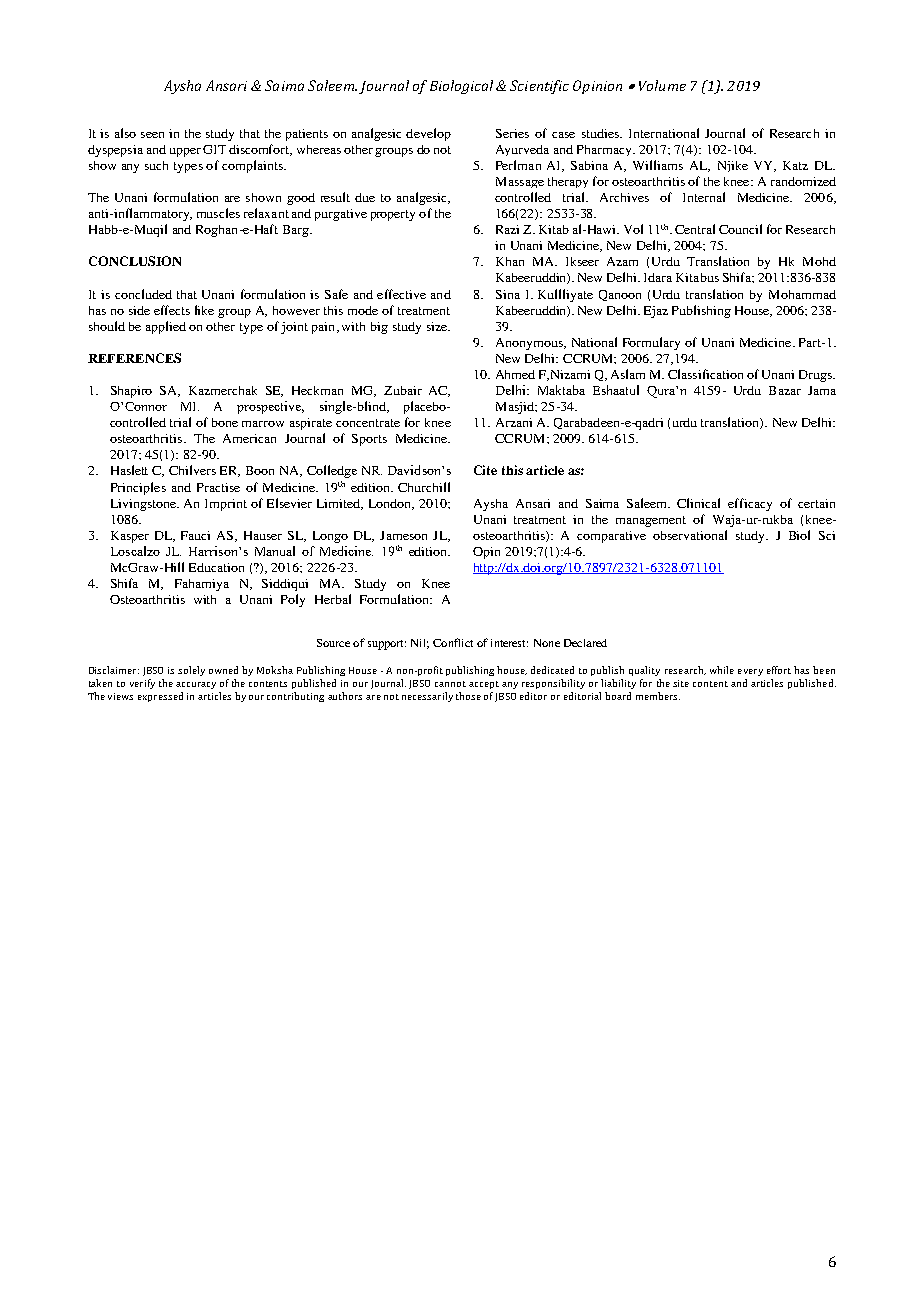  I want to click on Classification, so click(705, 374).
